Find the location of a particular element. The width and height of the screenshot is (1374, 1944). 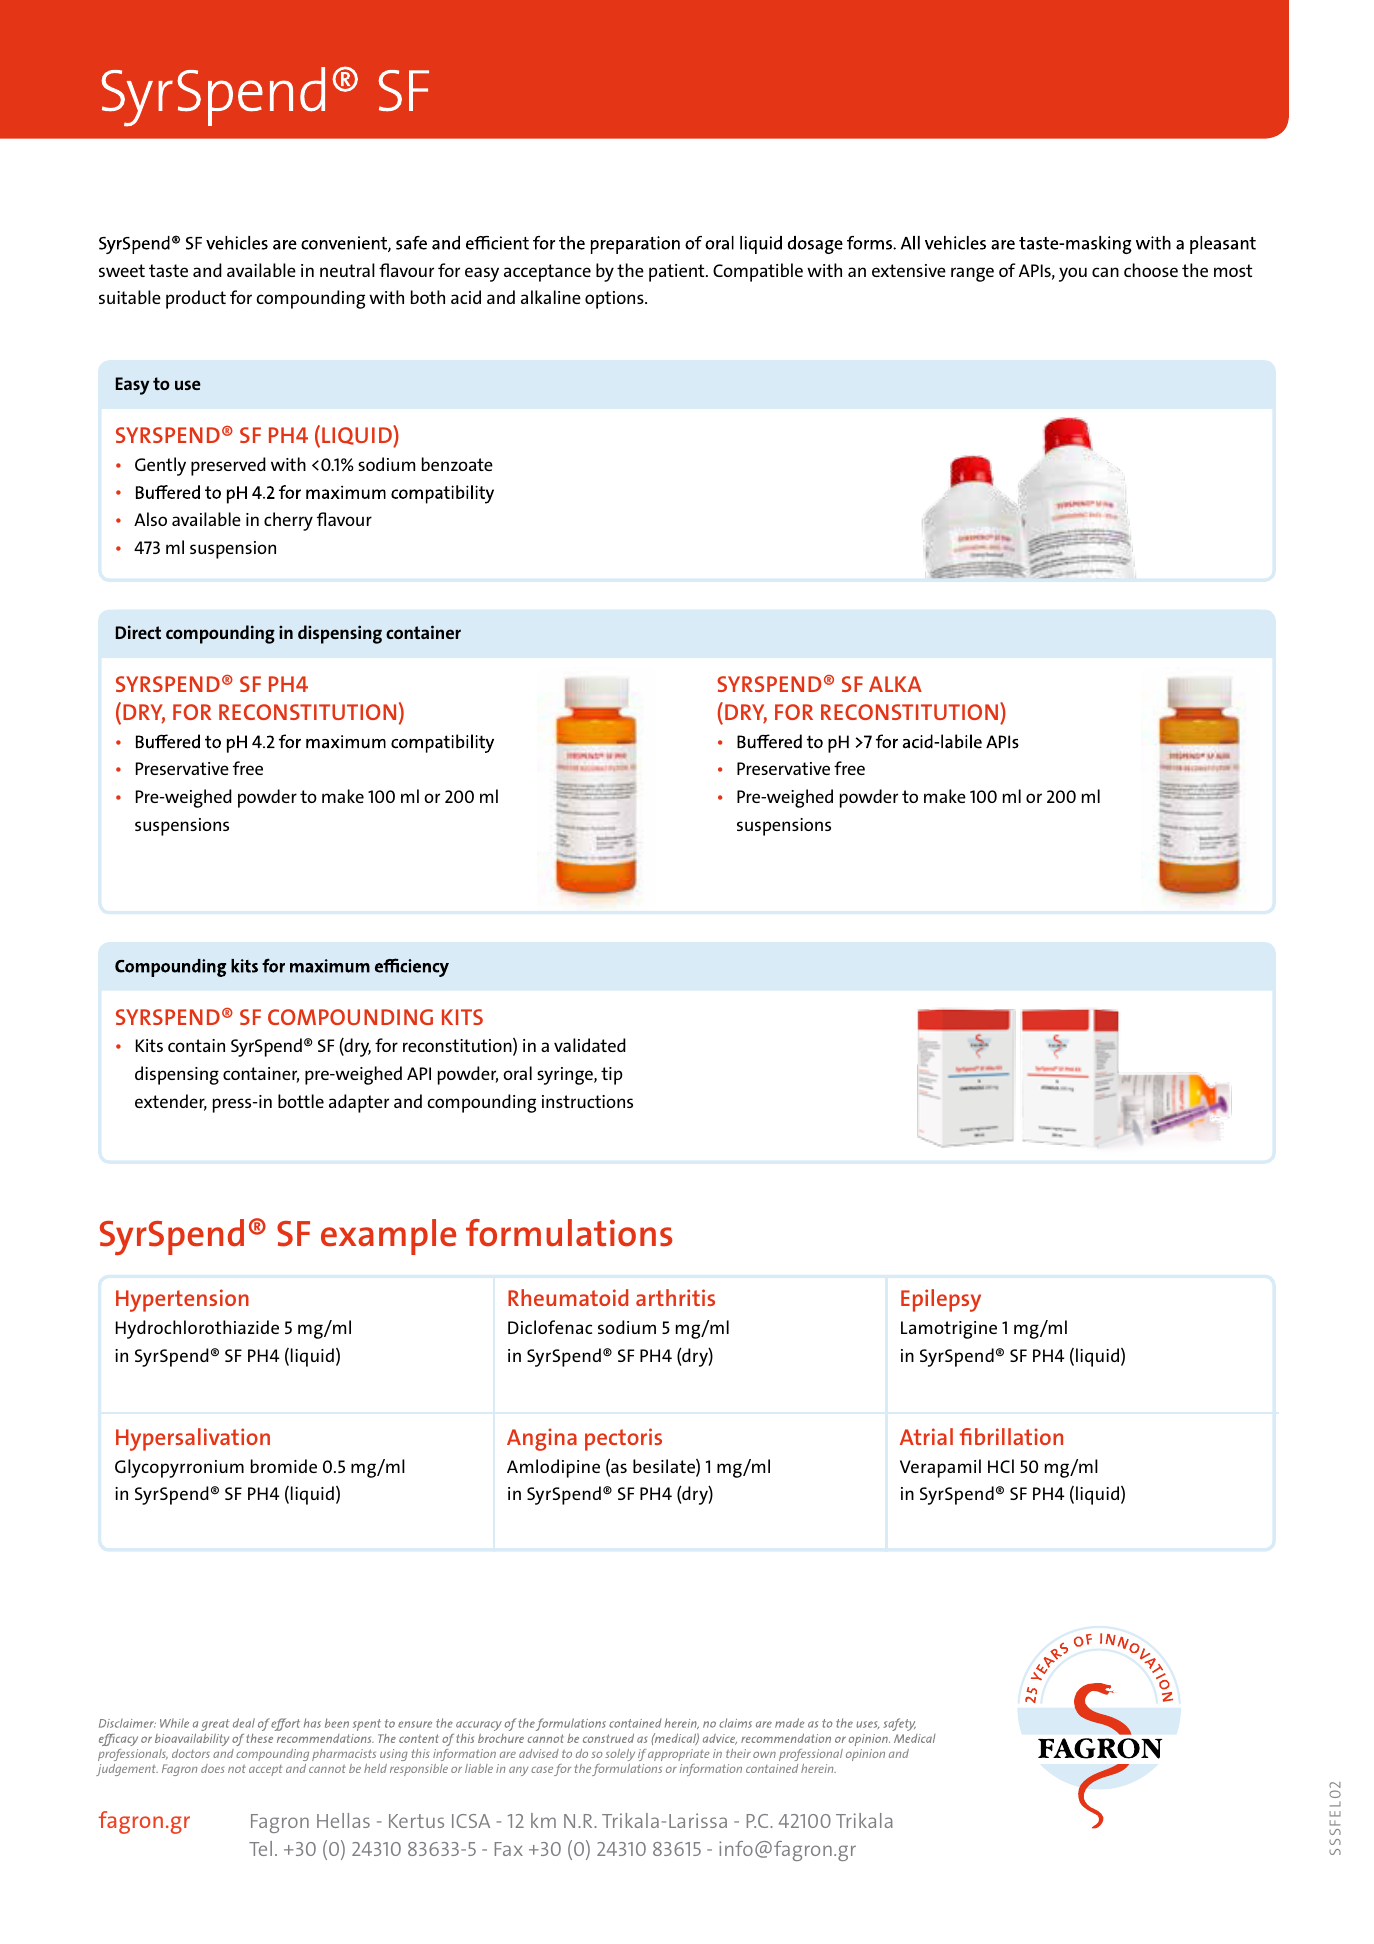

patient is located at coordinates (678, 273).
